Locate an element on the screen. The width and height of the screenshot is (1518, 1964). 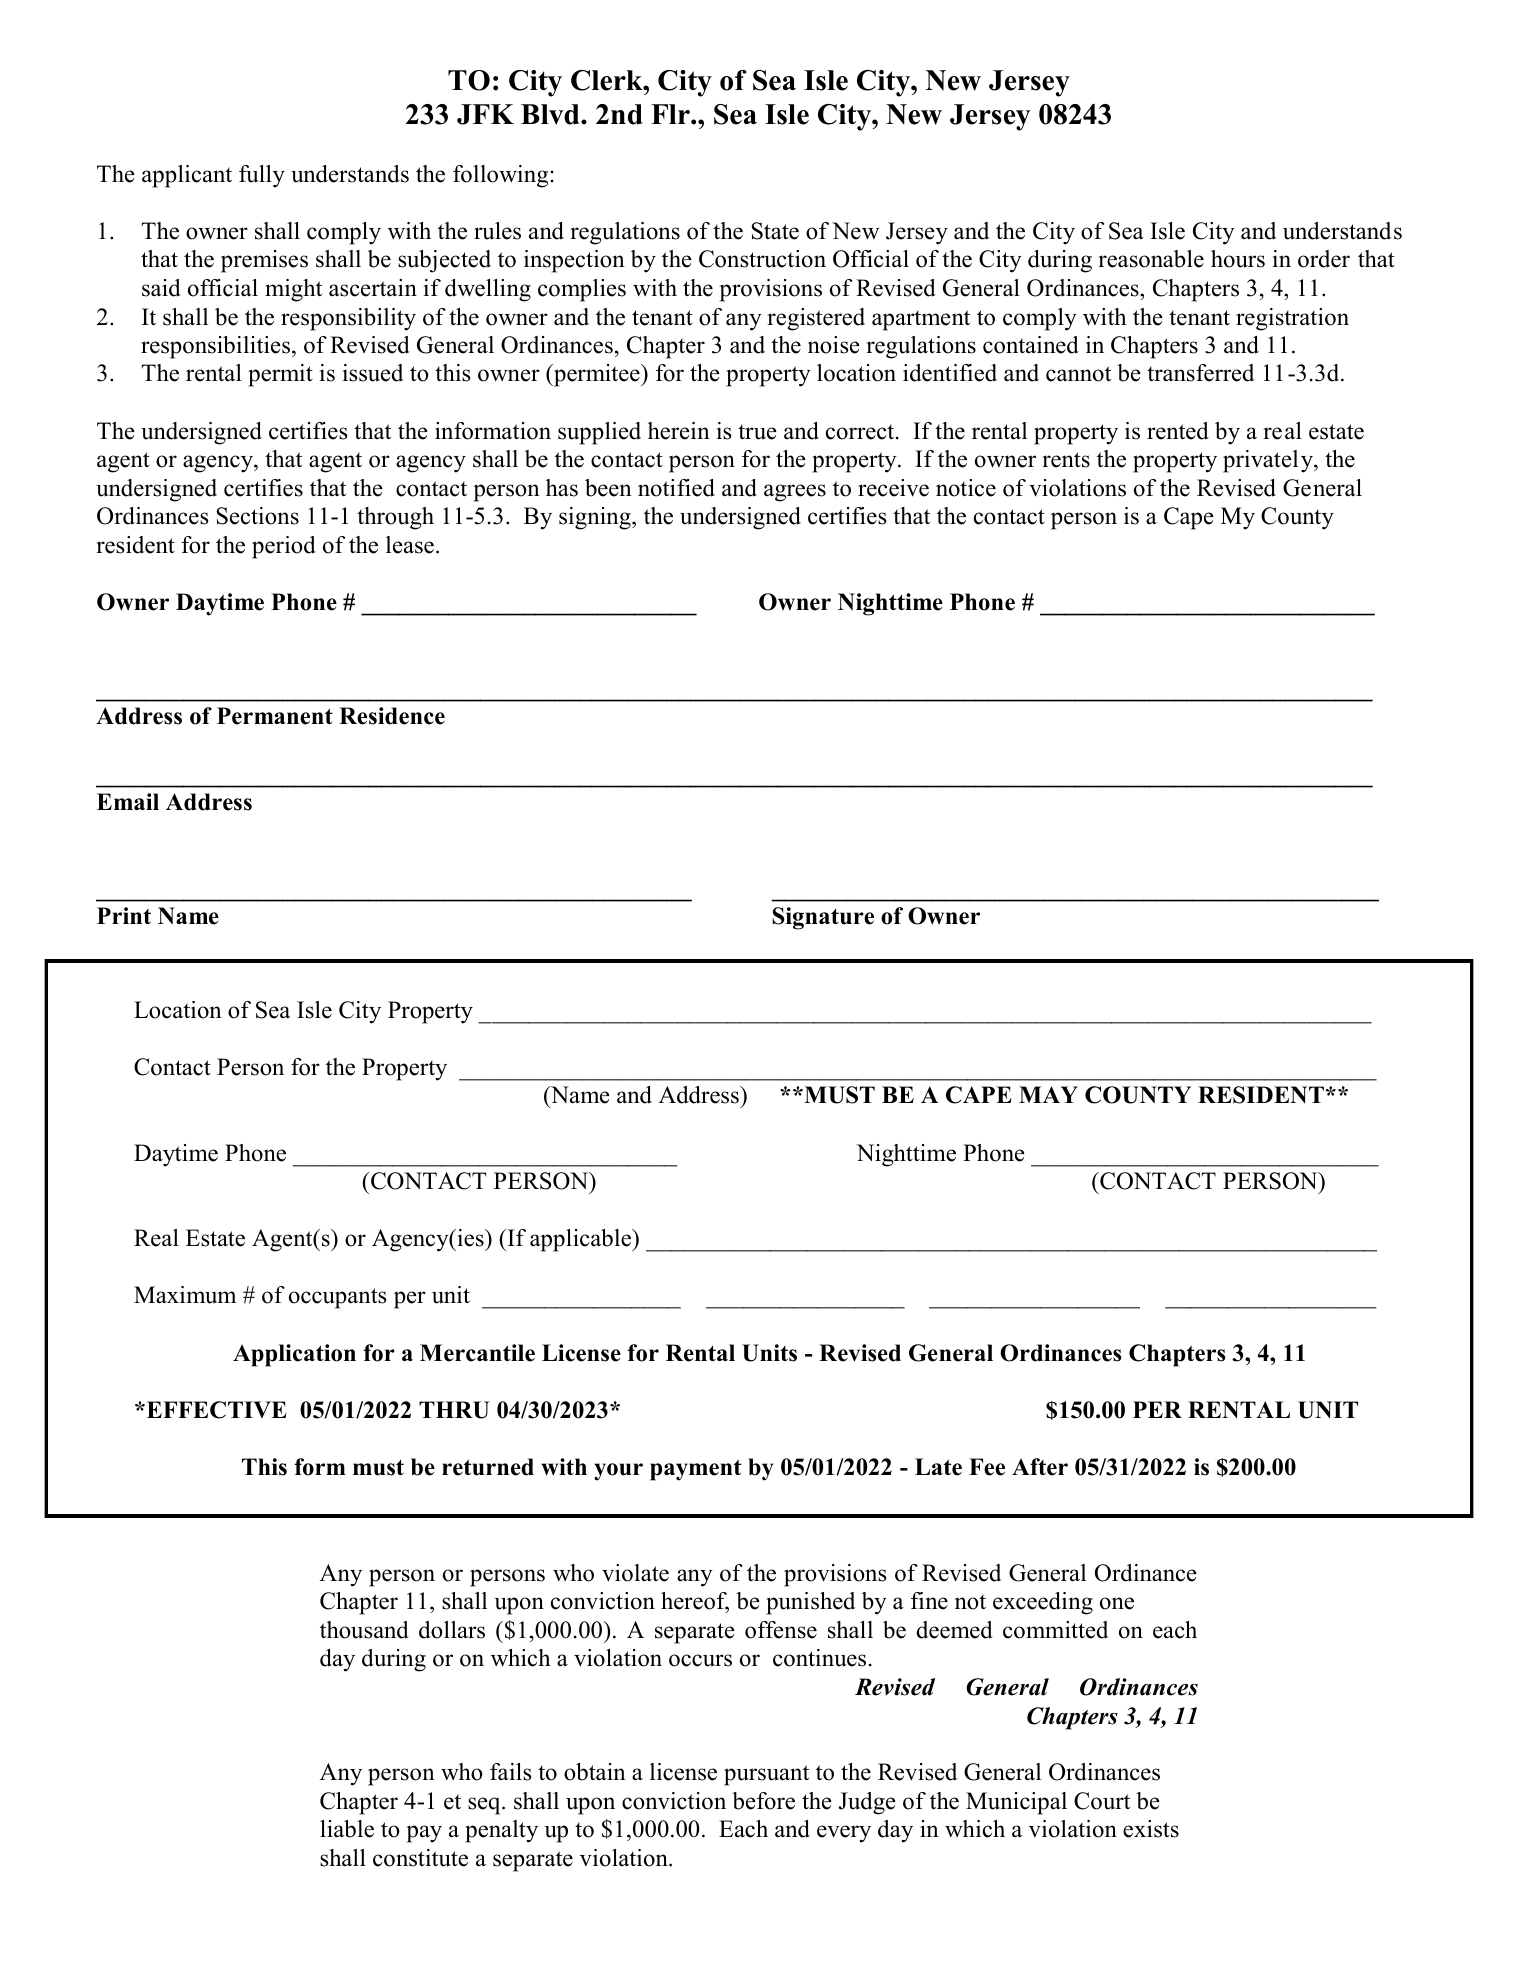
fully is located at coordinates (262, 176).
